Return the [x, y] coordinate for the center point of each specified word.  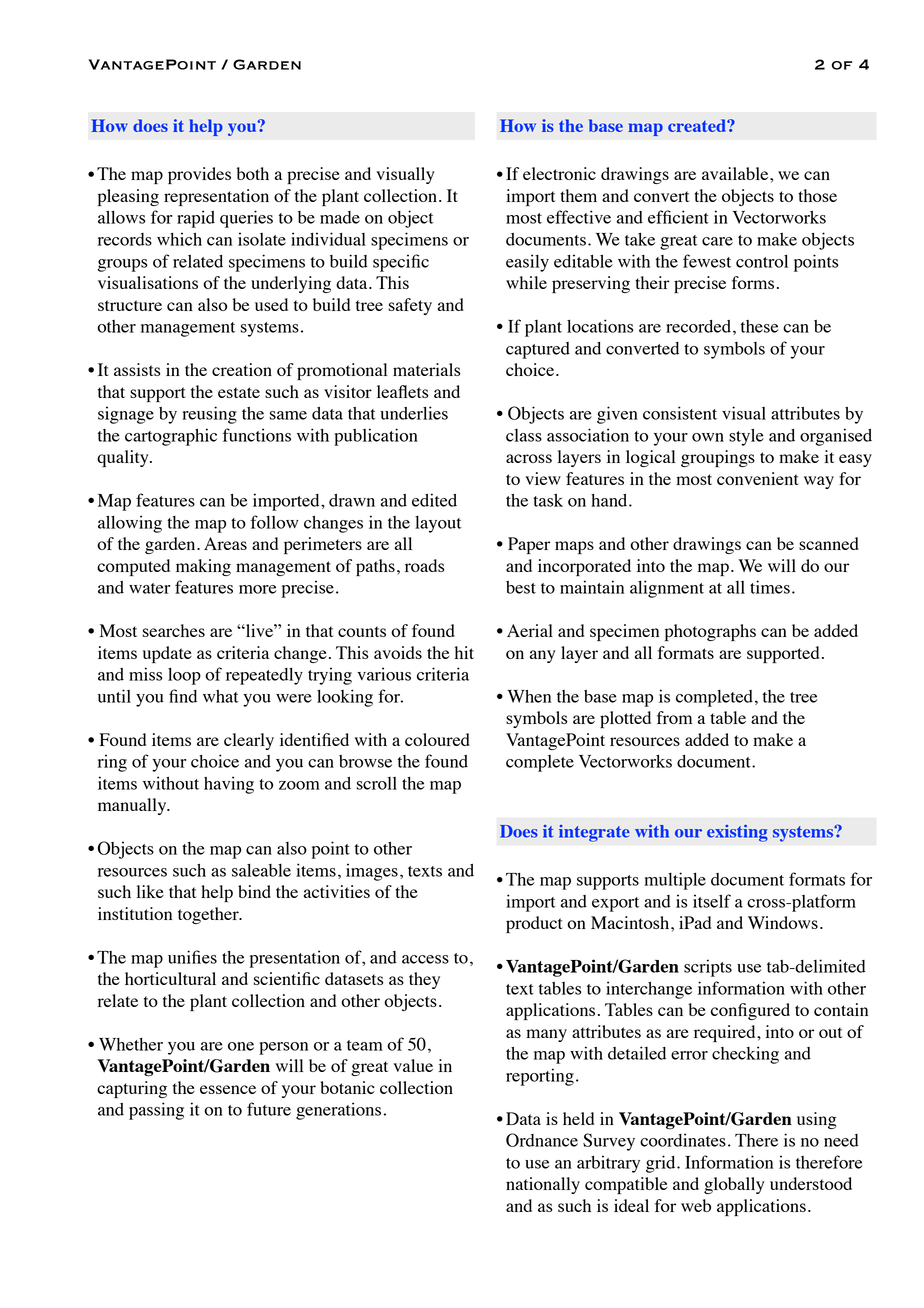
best [521, 587]
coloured [437, 739]
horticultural [170, 978]
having [229, 785]
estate [239, 392]
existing [737, 833]
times [770, 587]
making [203, 567]
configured [750, 1011]
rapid [196, 219]
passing [156, 1111]
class [524, 435]
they [424, 980]
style [746, 437]
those [817, 195]
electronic [559, 173]
